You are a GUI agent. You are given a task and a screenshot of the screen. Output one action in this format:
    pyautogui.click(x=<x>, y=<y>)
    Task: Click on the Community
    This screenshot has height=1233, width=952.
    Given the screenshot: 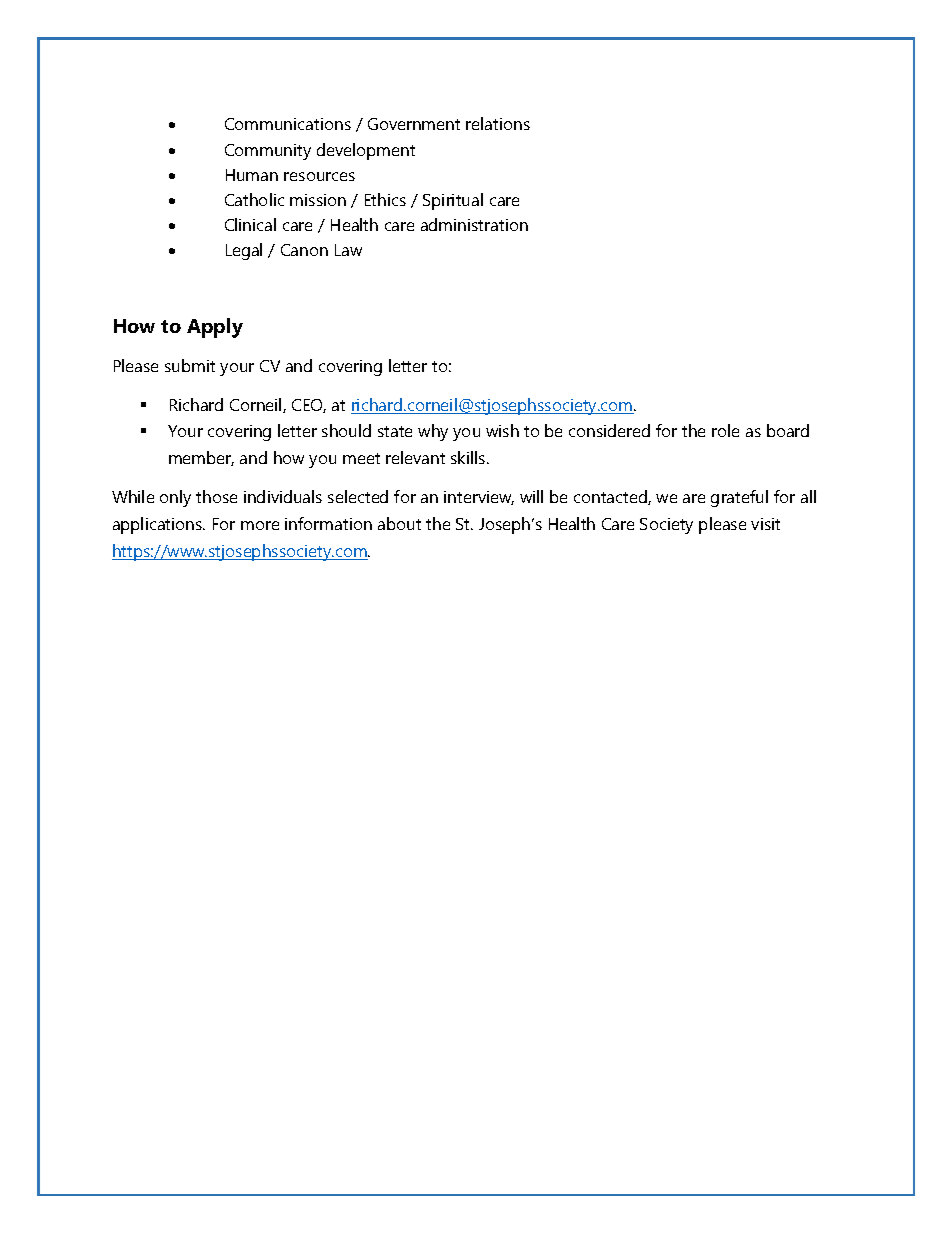 What is the action you would take?
    pyautogui.click(x=268, y=152)
